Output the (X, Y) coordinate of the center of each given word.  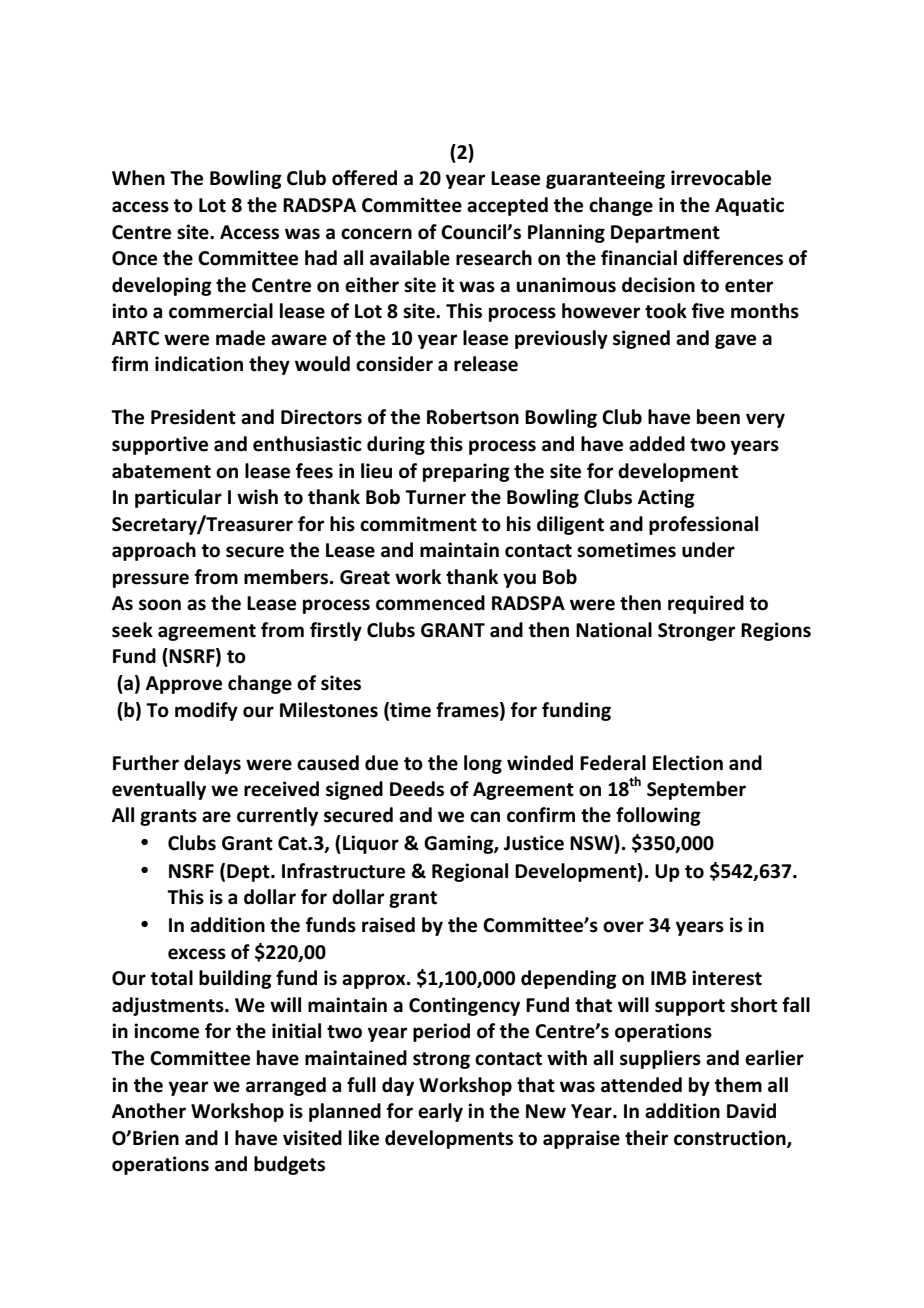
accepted (507, 206)
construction (731, 1138)
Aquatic (749, 206)
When (138, 178)
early (440, 1112)
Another (149, 1111)
